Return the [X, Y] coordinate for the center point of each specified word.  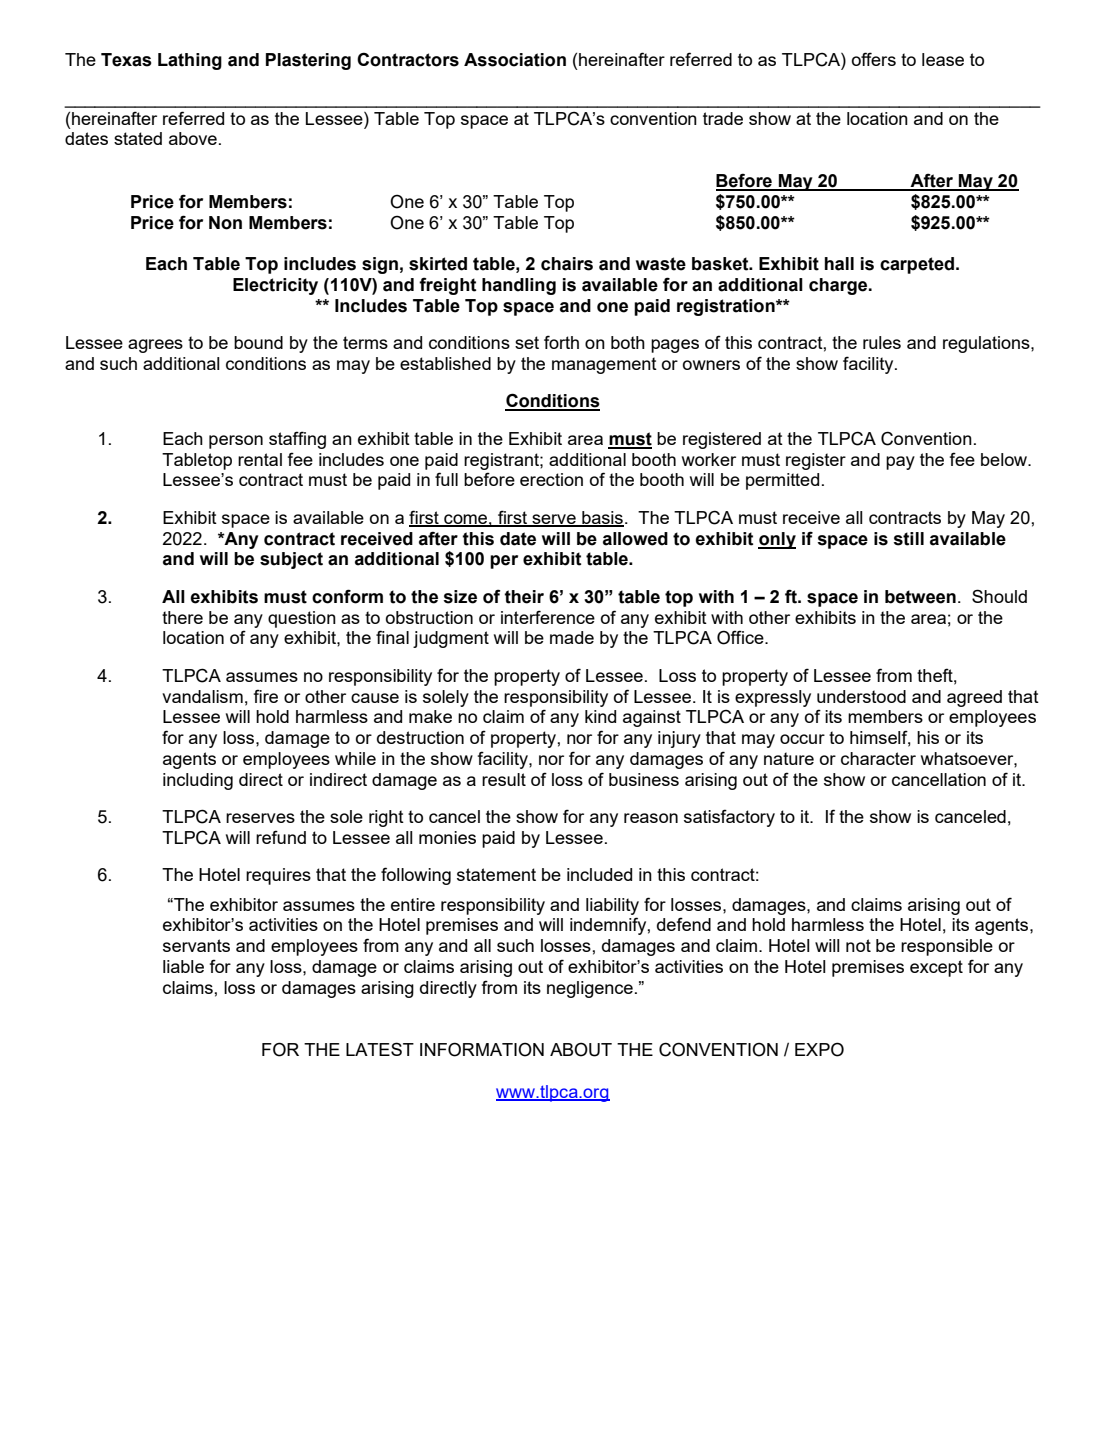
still [908, 539]
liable [183, 966]
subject [291, 560]
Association [515, 60]
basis [602, 518]
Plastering [308, 61]
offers [874, 59]
